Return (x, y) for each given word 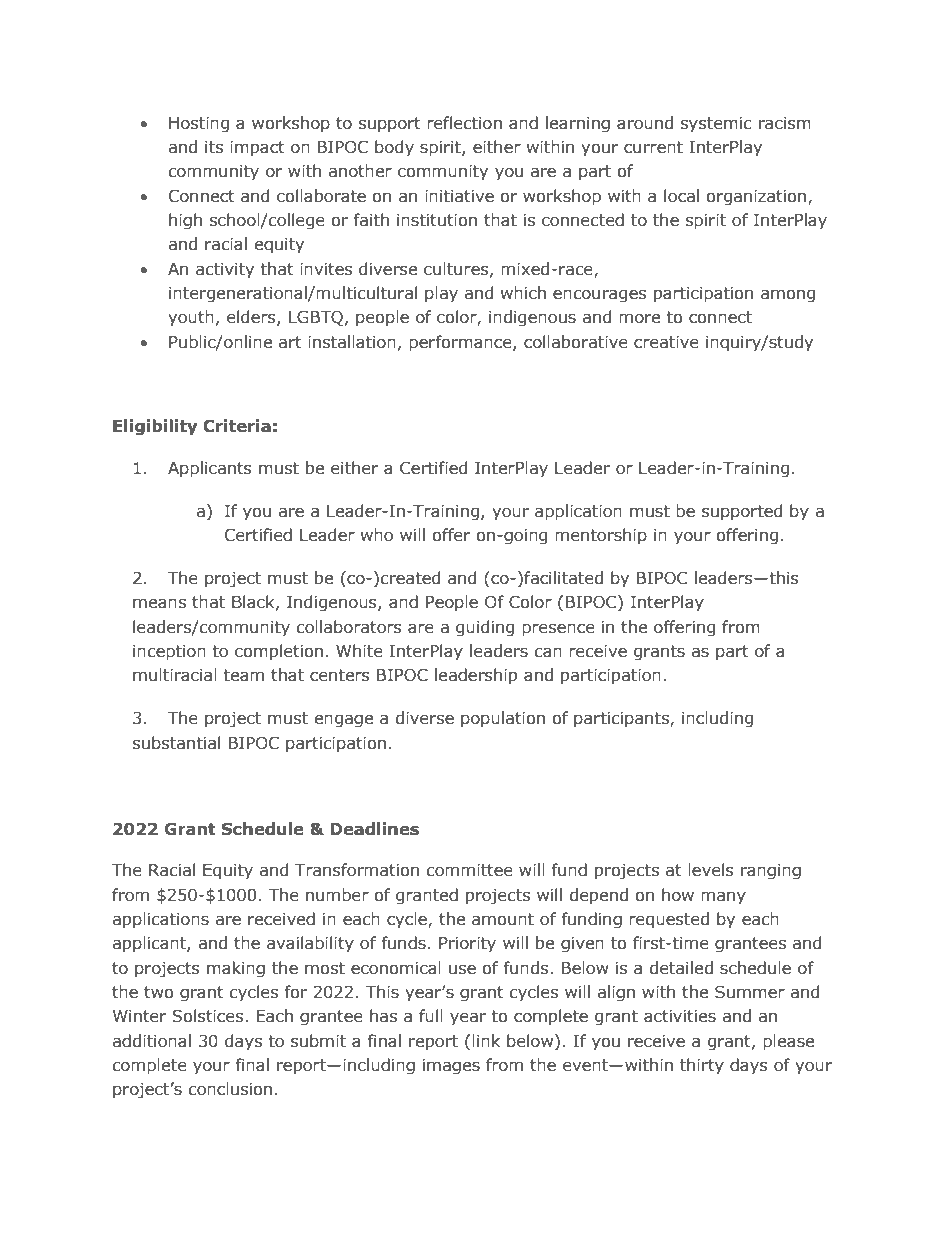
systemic (716, 125)
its (214, 147)
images (451, 1067)
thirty (702, 1066)
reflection (464, 123)
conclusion (230, 1089)
